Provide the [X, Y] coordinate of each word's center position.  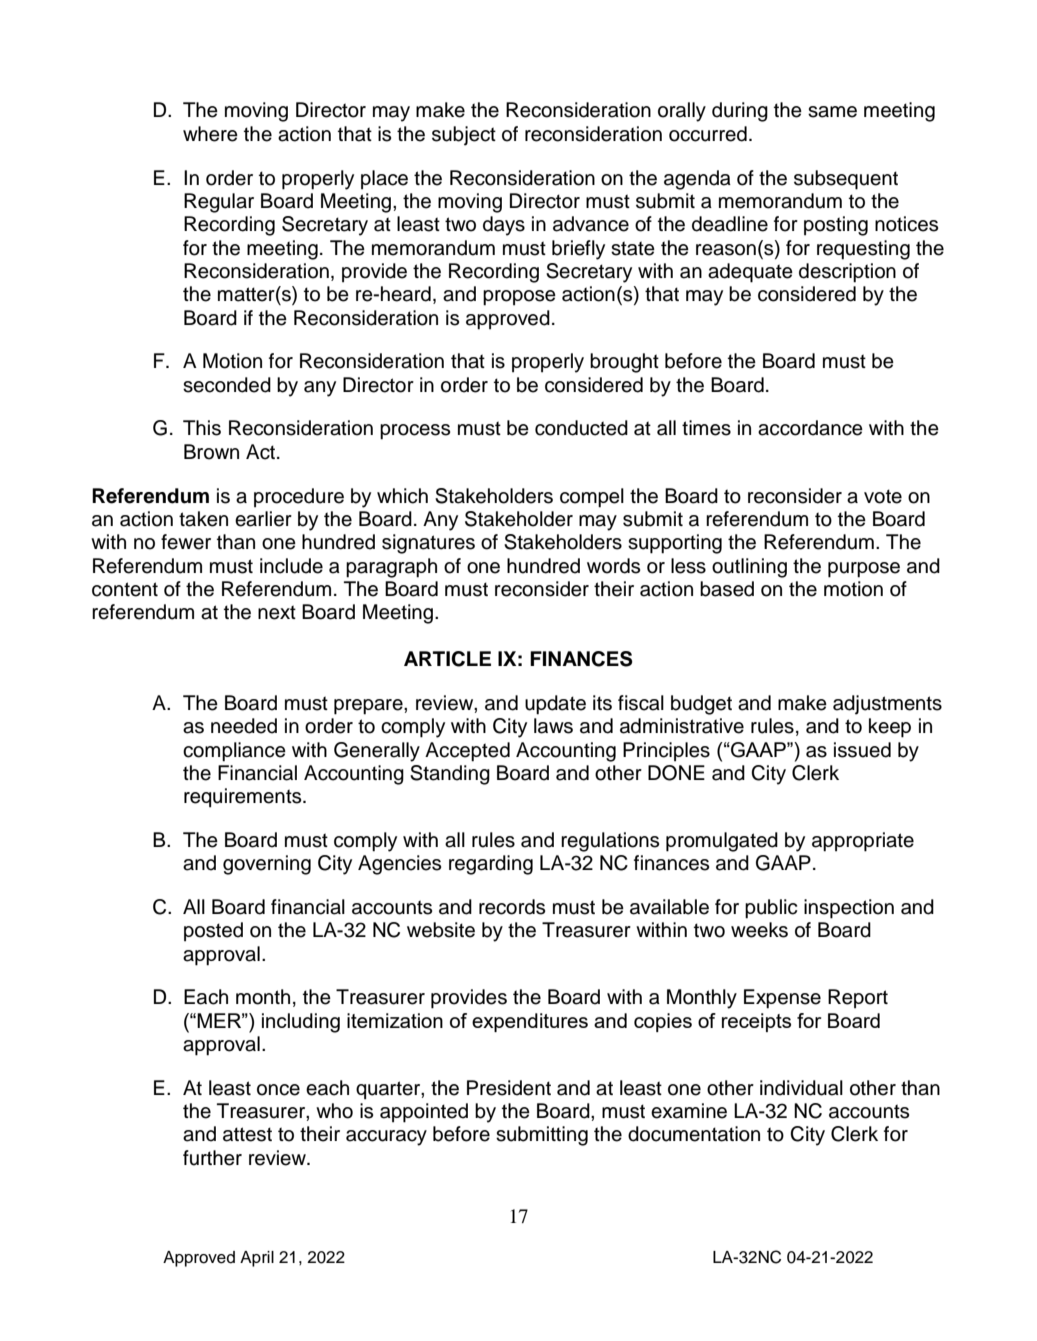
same [832, 112]
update [555, 705]
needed [244, 726]
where [210, 134]
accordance [810, 428]
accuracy [386, 1138]
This [202, 428]
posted [213, 932]
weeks [759, 930]
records [512, 907]
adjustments [887, 705]
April [257, 1259]
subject [464, 136]
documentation [694, 1134]
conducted [581, 428]
